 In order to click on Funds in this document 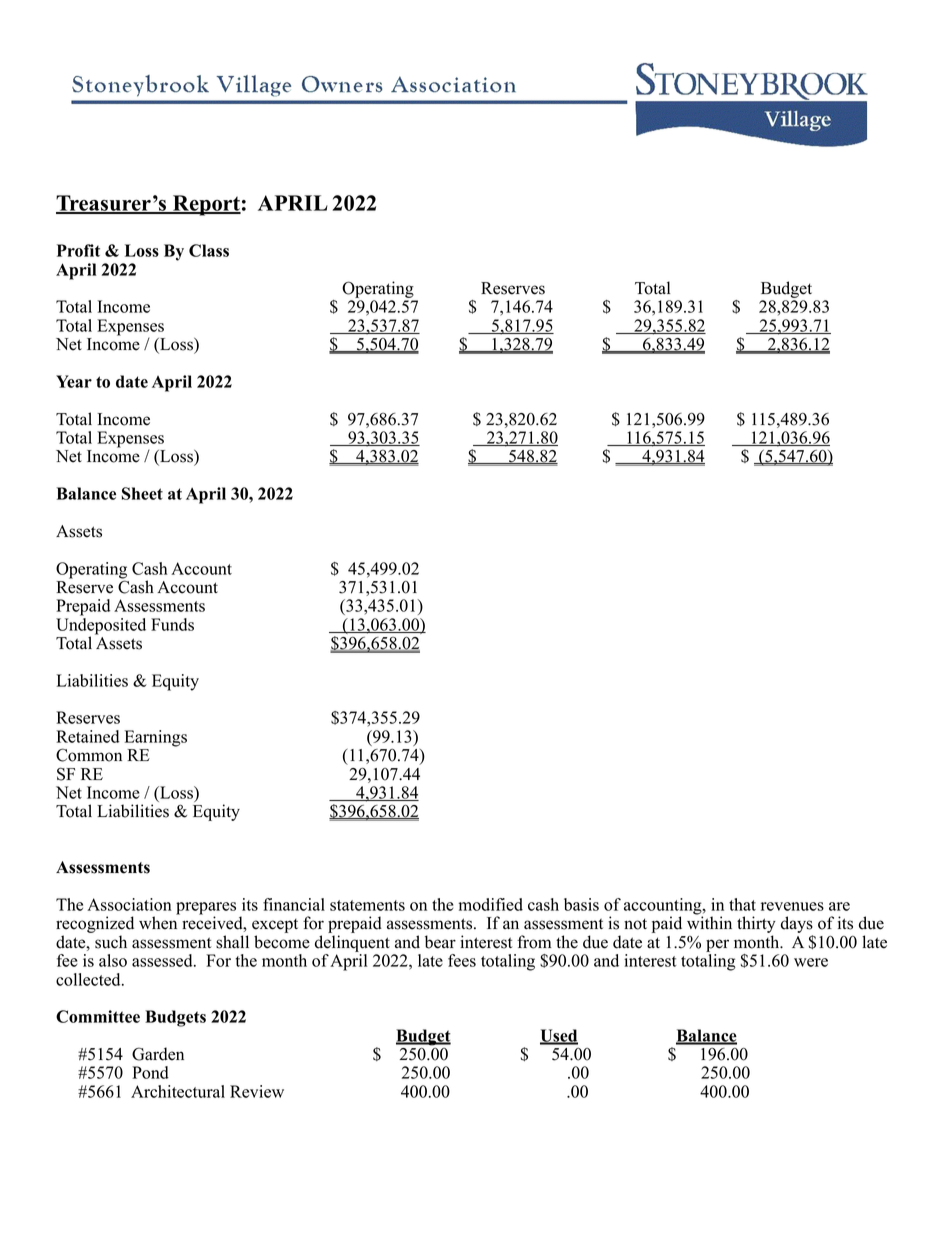, I will do `click(172, 624)`.
